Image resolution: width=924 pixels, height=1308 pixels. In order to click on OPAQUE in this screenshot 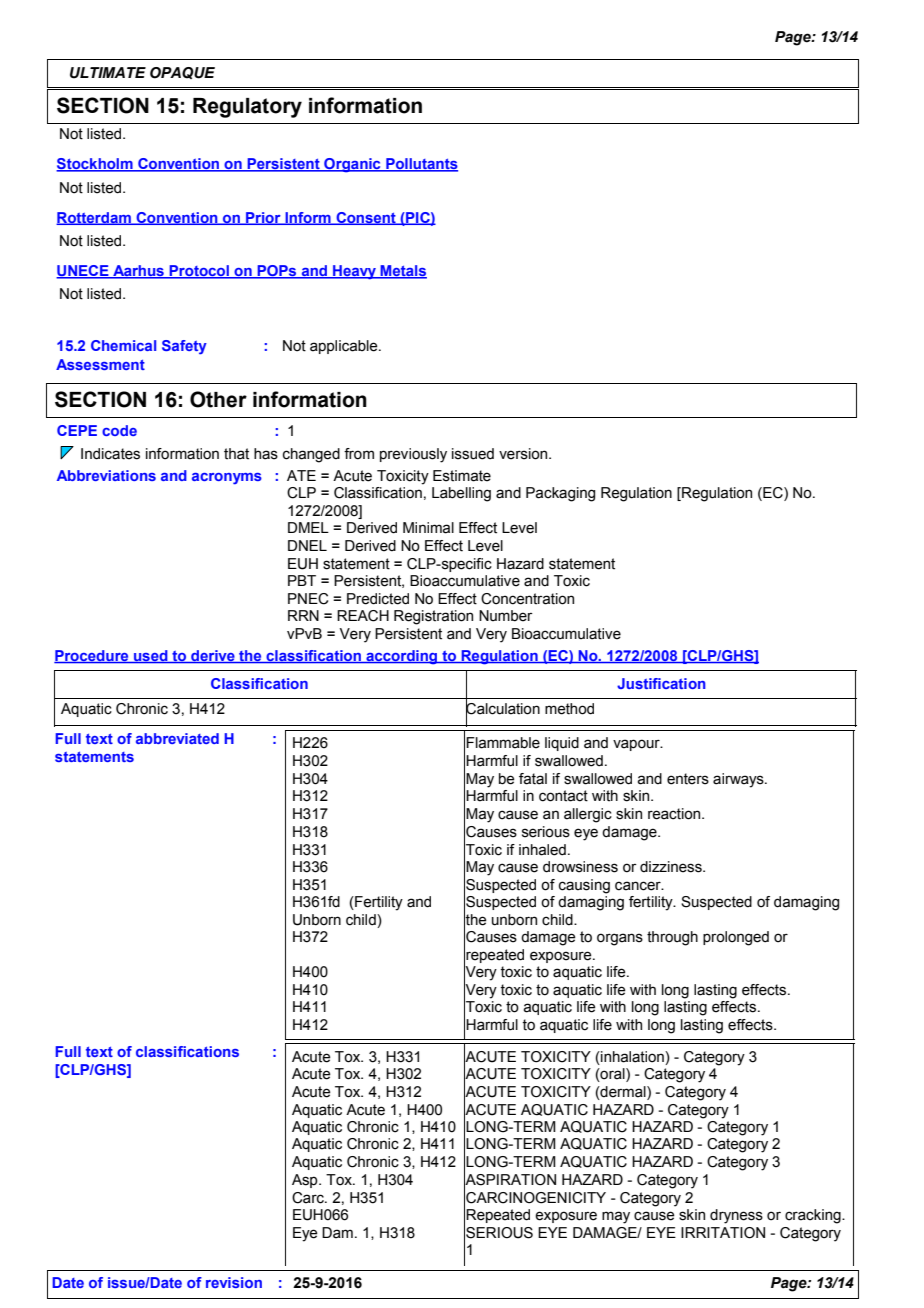, I will do `click(182, 73)`.
